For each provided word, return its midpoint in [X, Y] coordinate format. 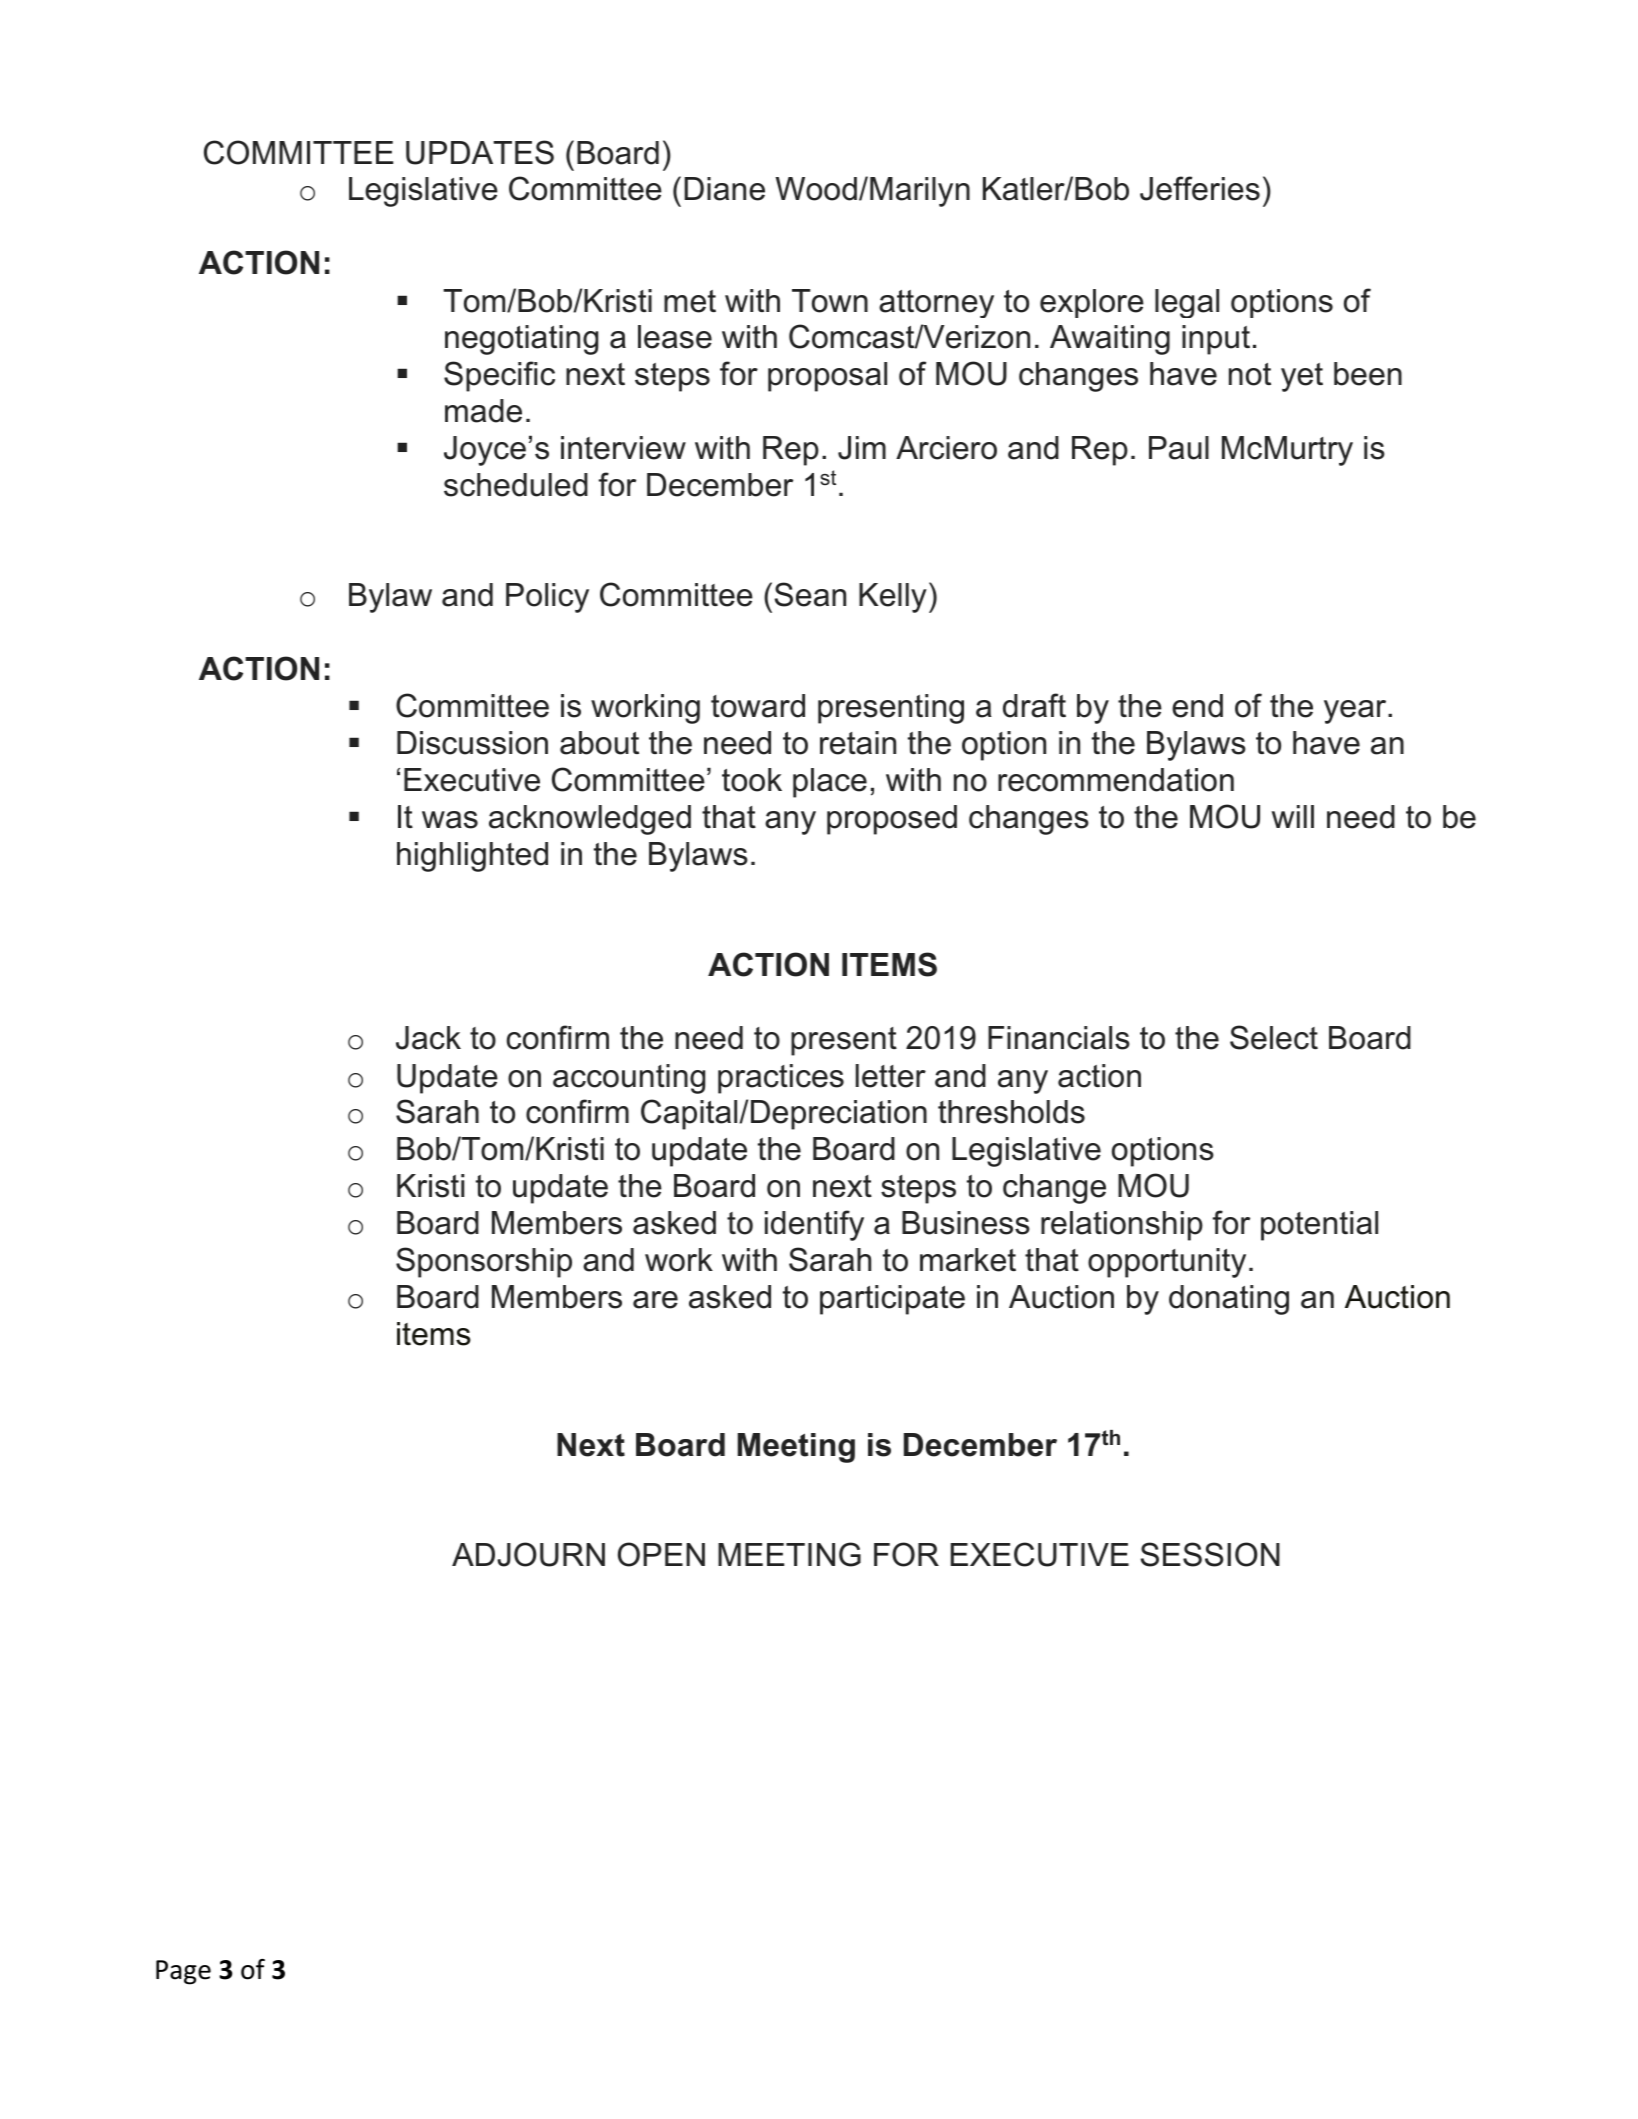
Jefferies [1200, 188]
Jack [428, 1038]
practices [781, 1079]
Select [1274, 1037]
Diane [724, 189]
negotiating [522, 340]
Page [183, 1972]
